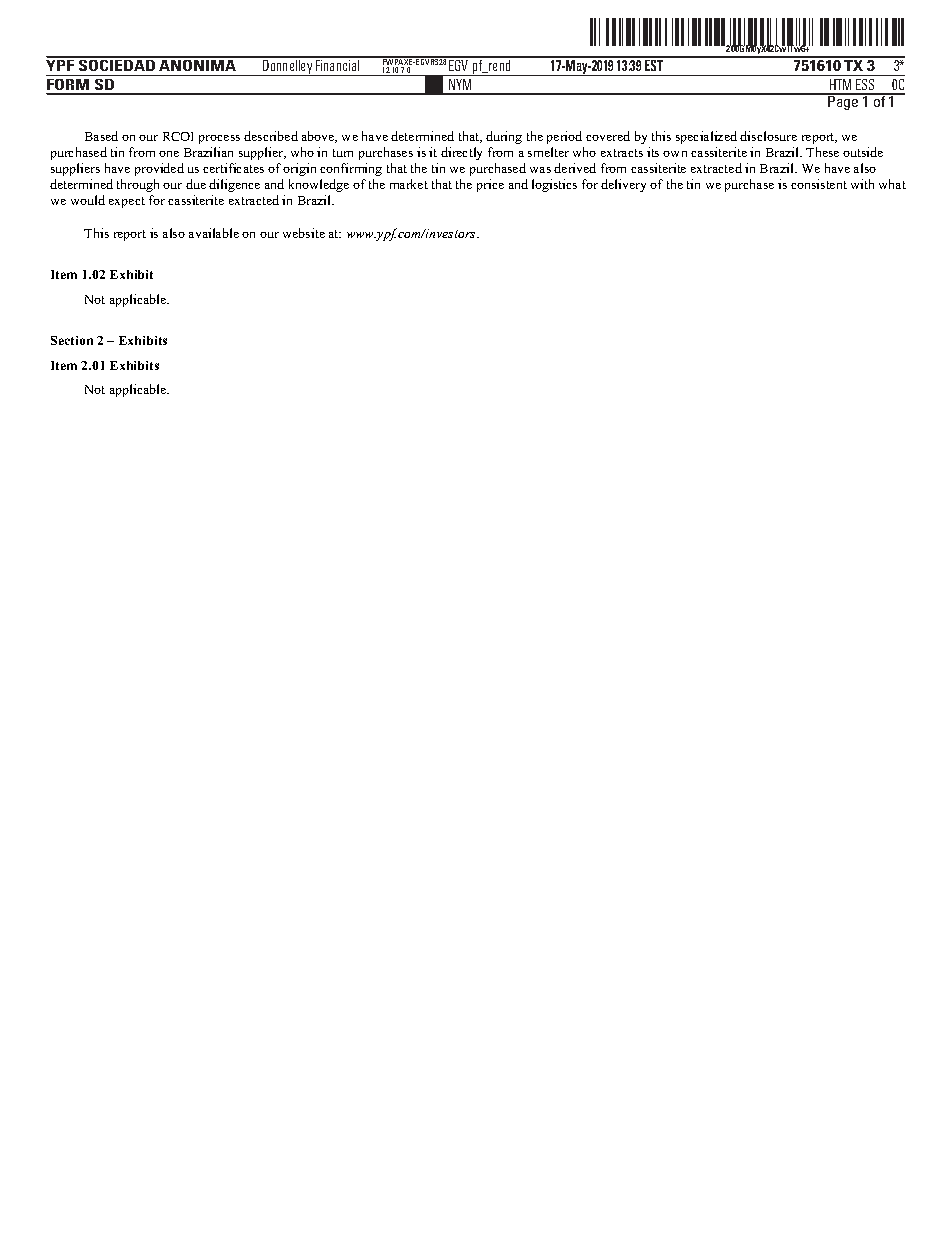  What do you see at coordinates (72, 340) in the page?
I see `Section` at bounding box center [72, 340].
